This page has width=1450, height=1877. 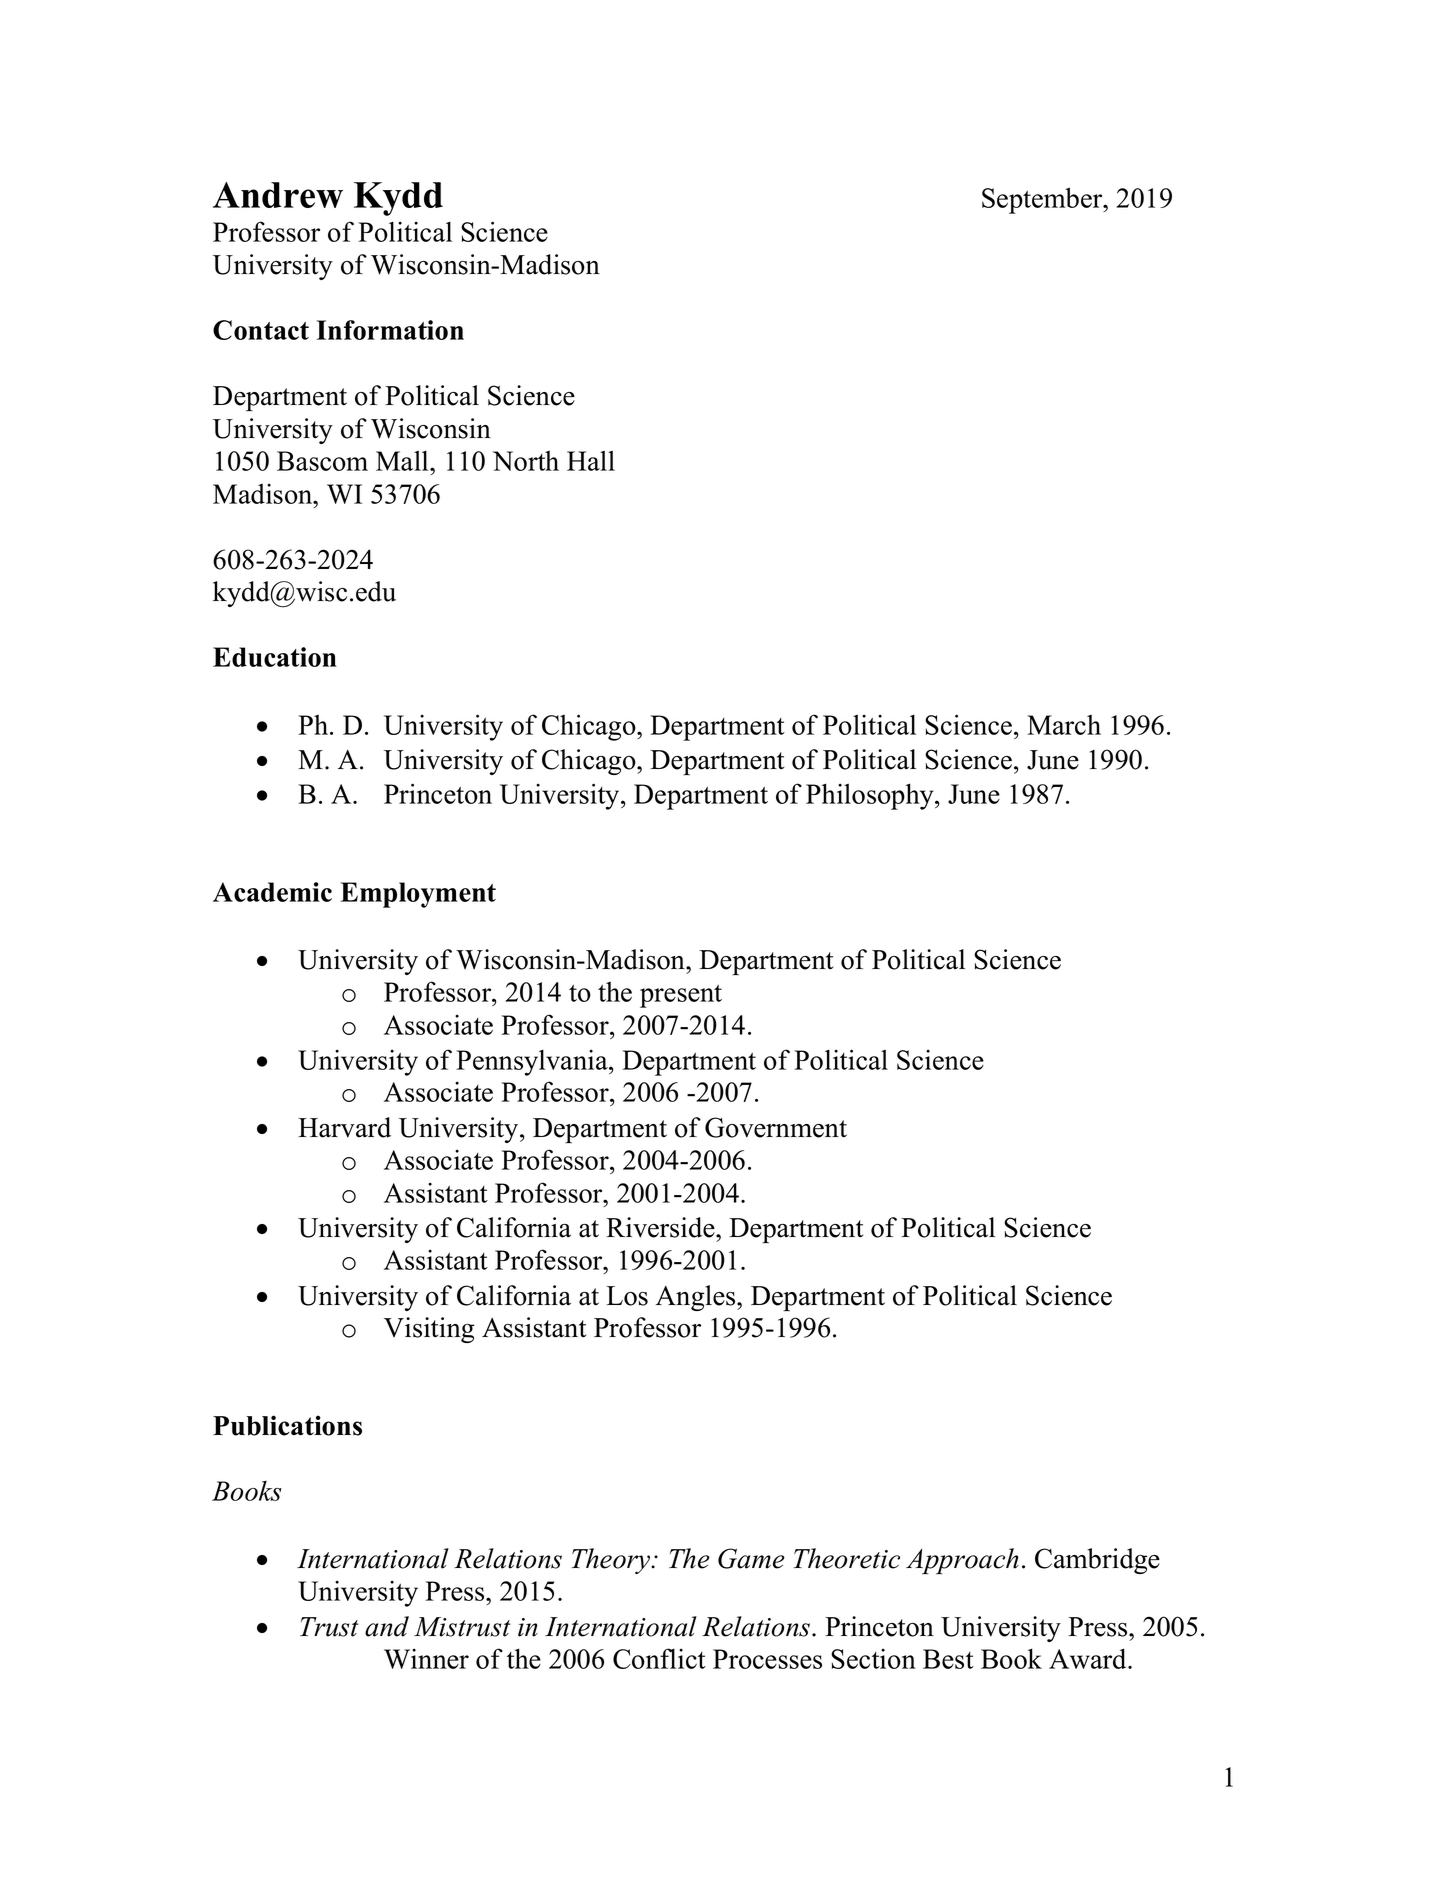 What do you see at coordinates (426, 1658) in the page?
I see `Winner` at bounding box center [426, 1658].
